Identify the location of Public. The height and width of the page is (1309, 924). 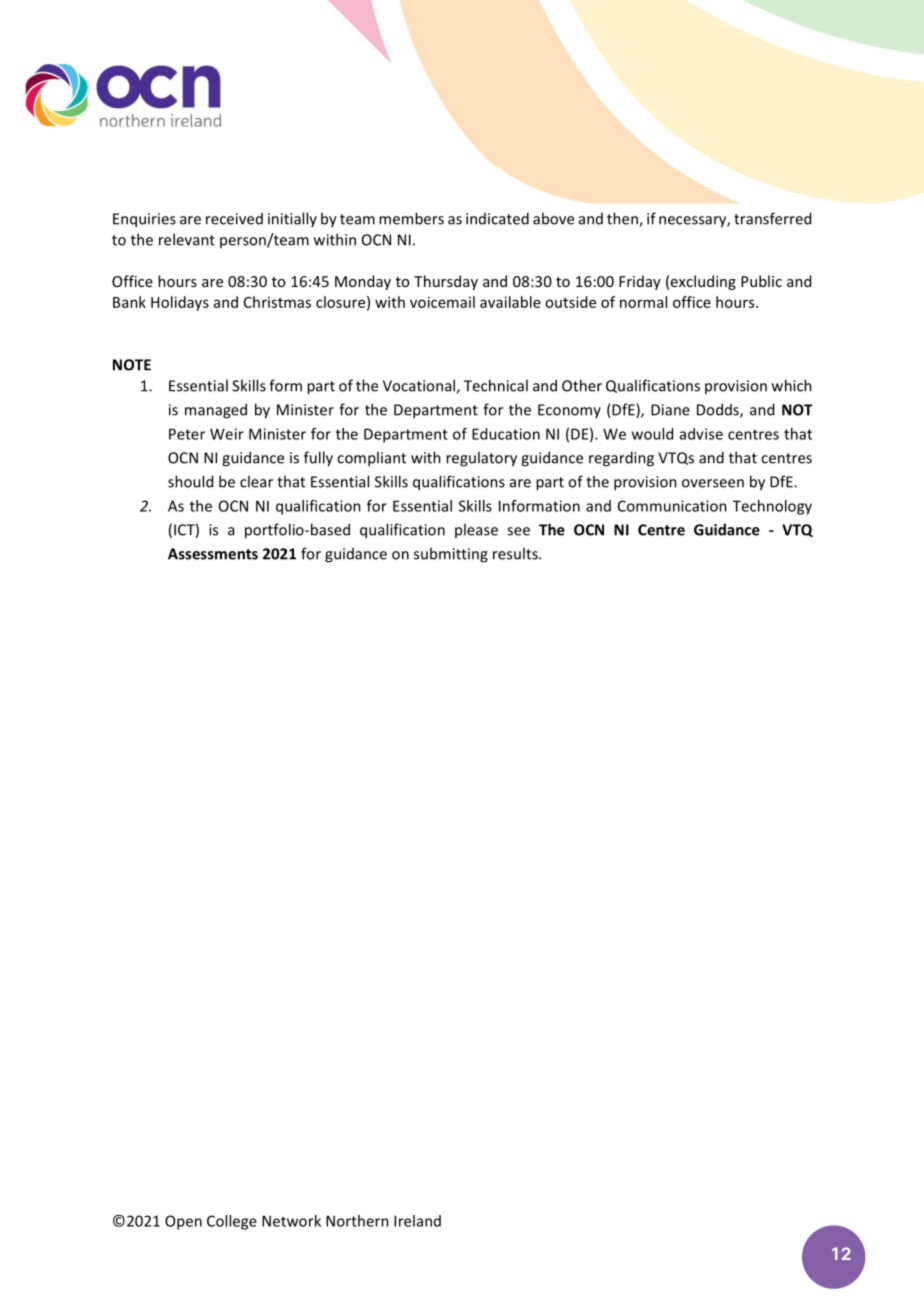
(761, 281).
